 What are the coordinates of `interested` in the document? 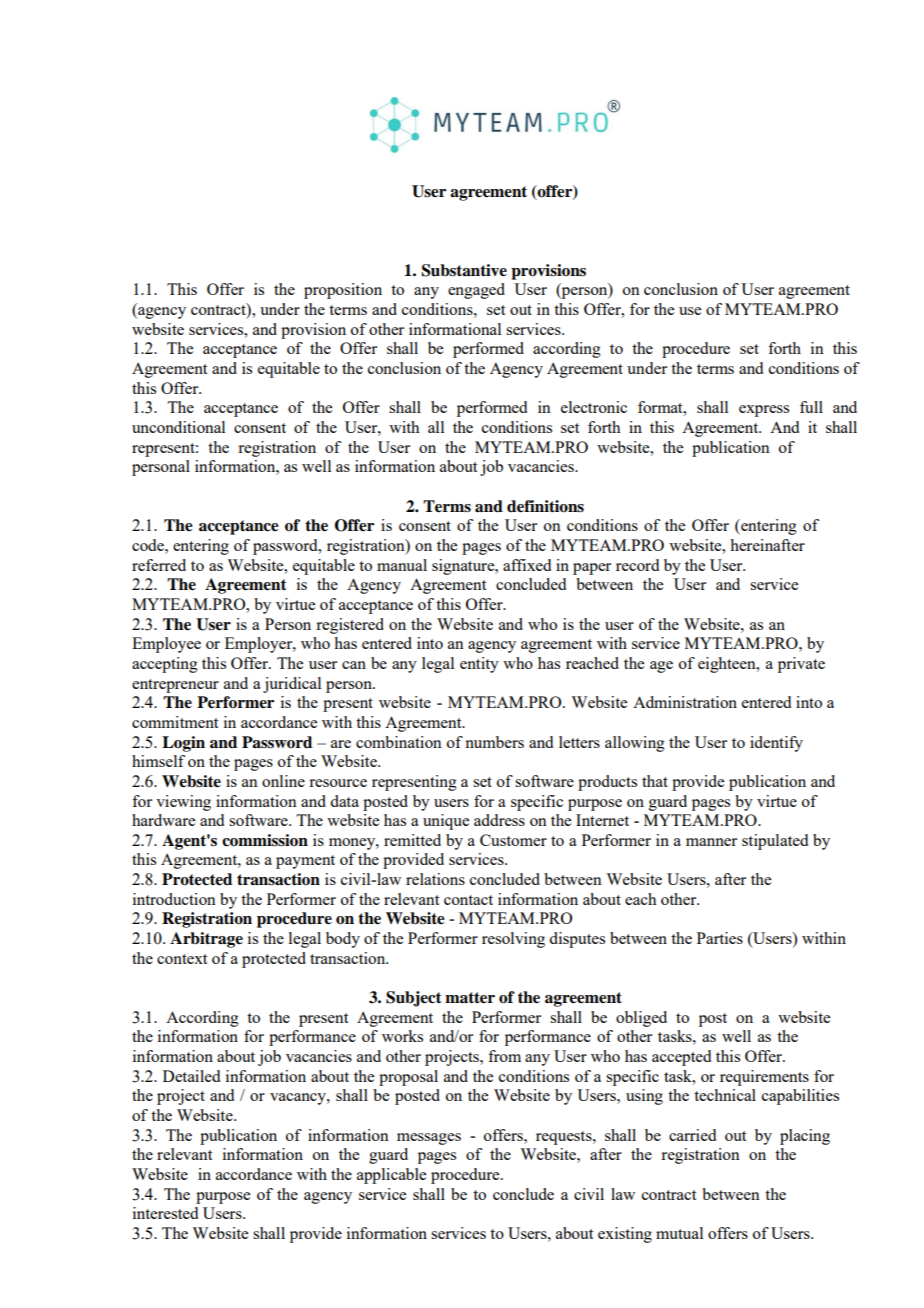 It's located at (165, 1213).
